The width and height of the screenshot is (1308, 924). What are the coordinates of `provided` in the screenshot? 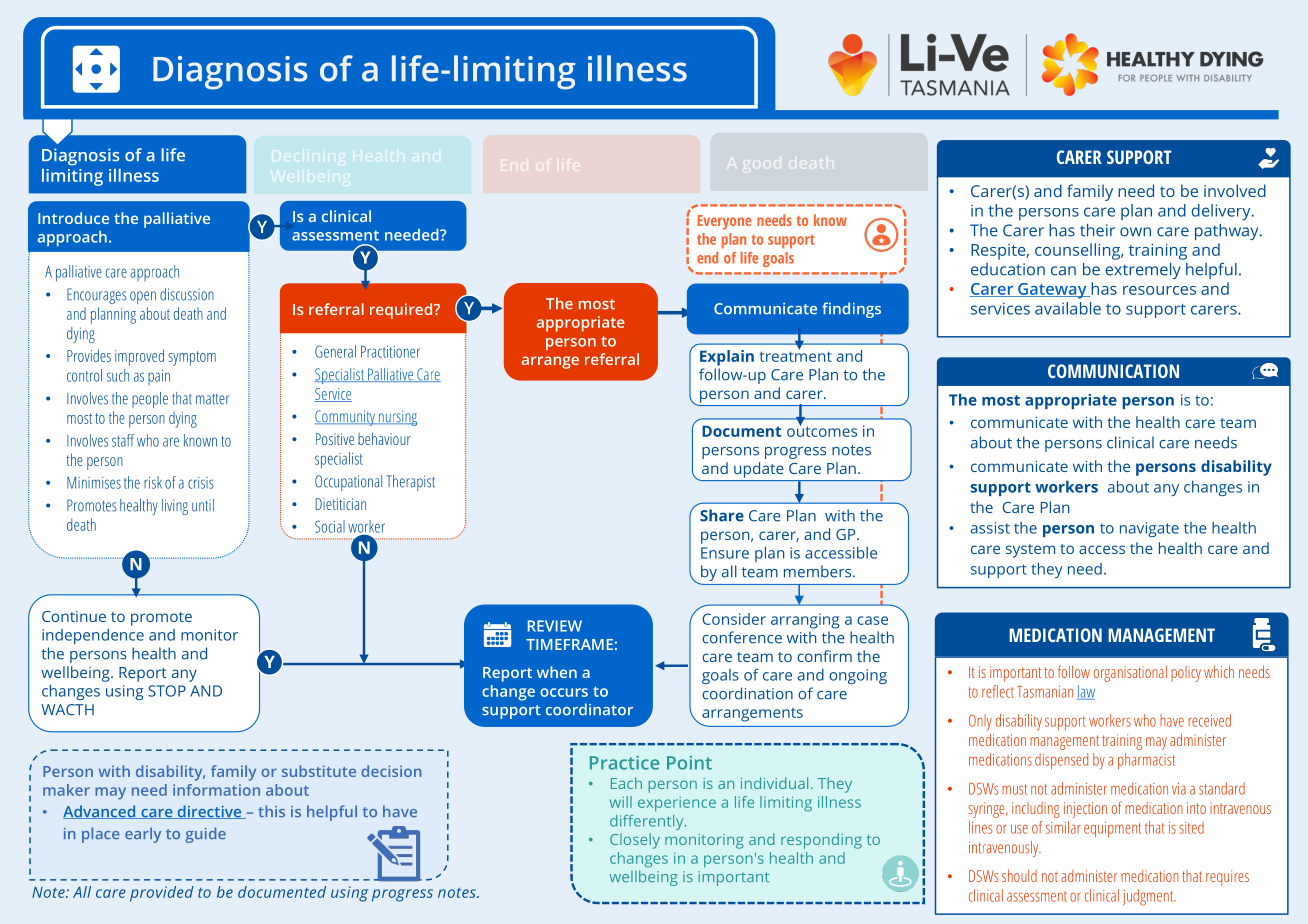 It's located at (162, 894).
